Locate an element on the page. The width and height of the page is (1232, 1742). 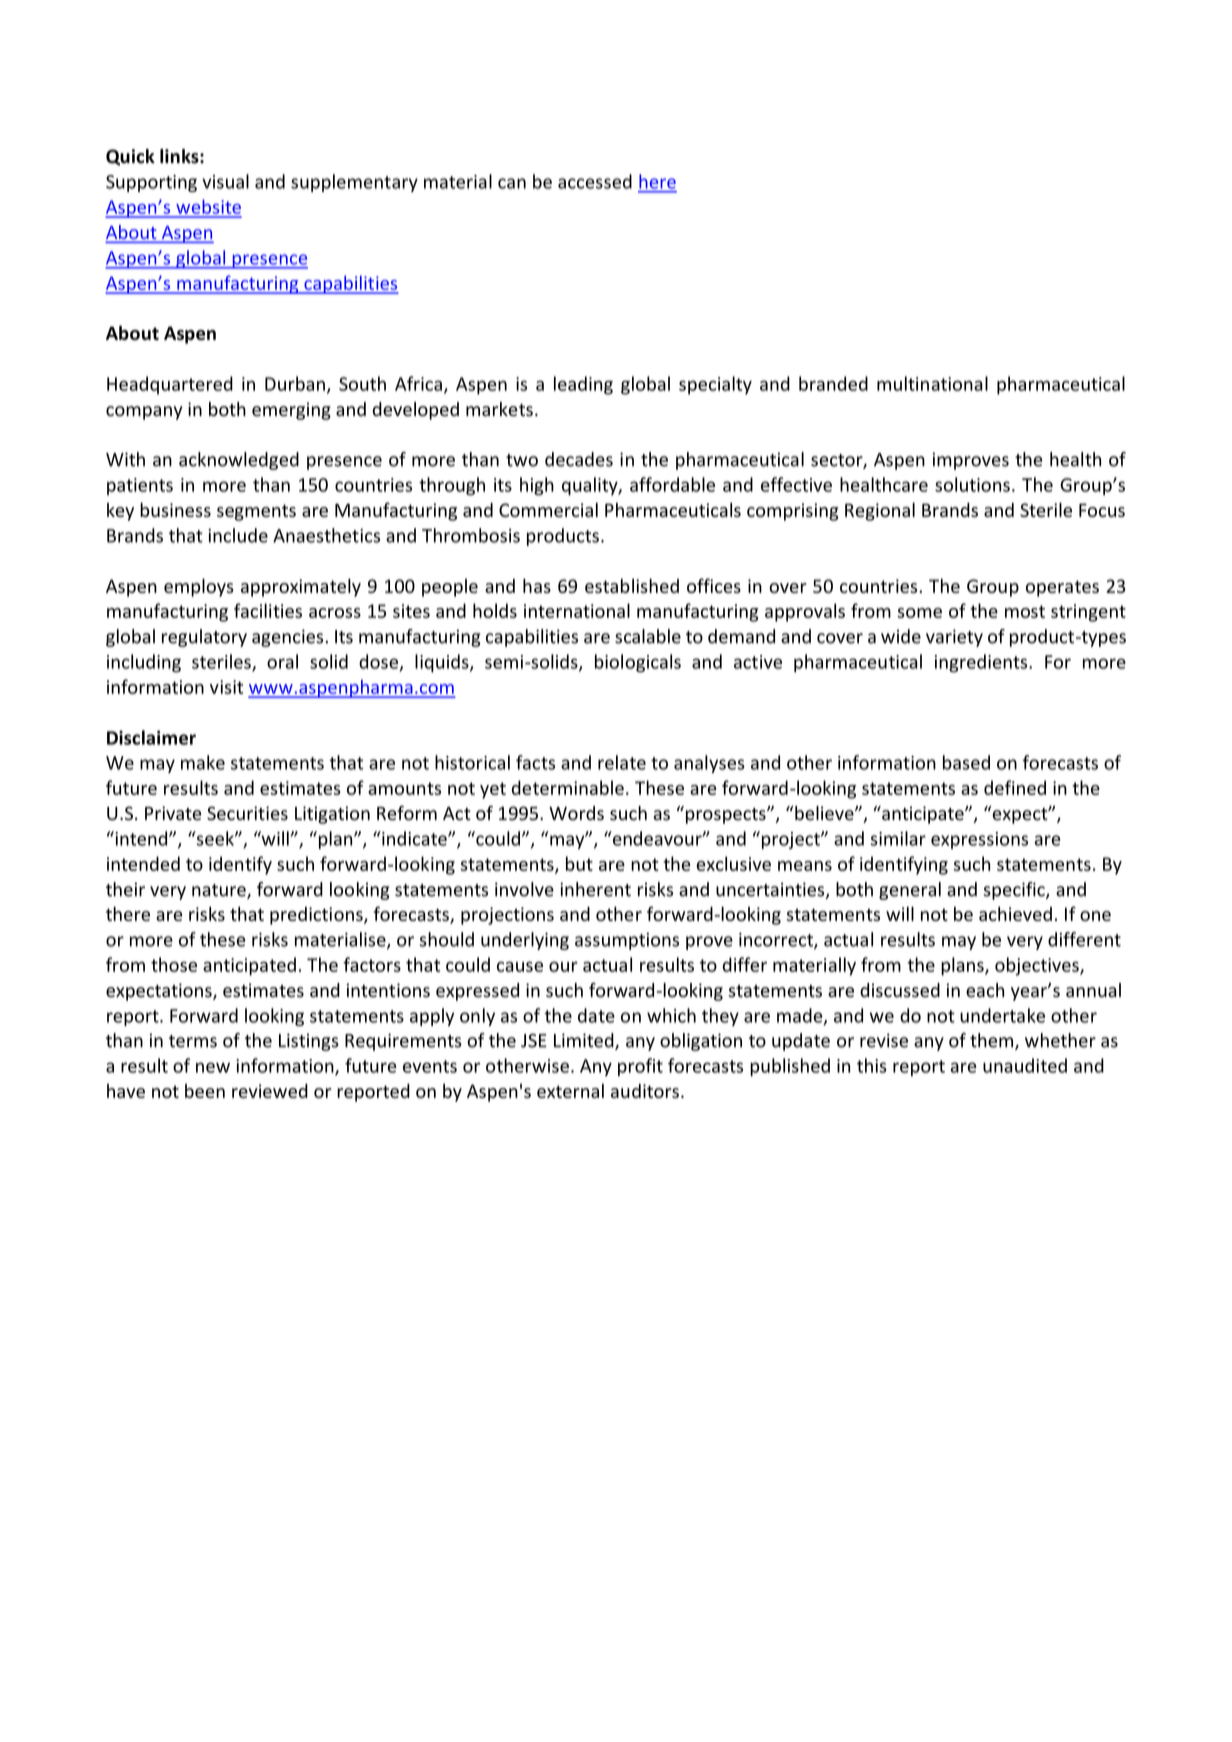
emerging is located at coordinates (291, 411).
